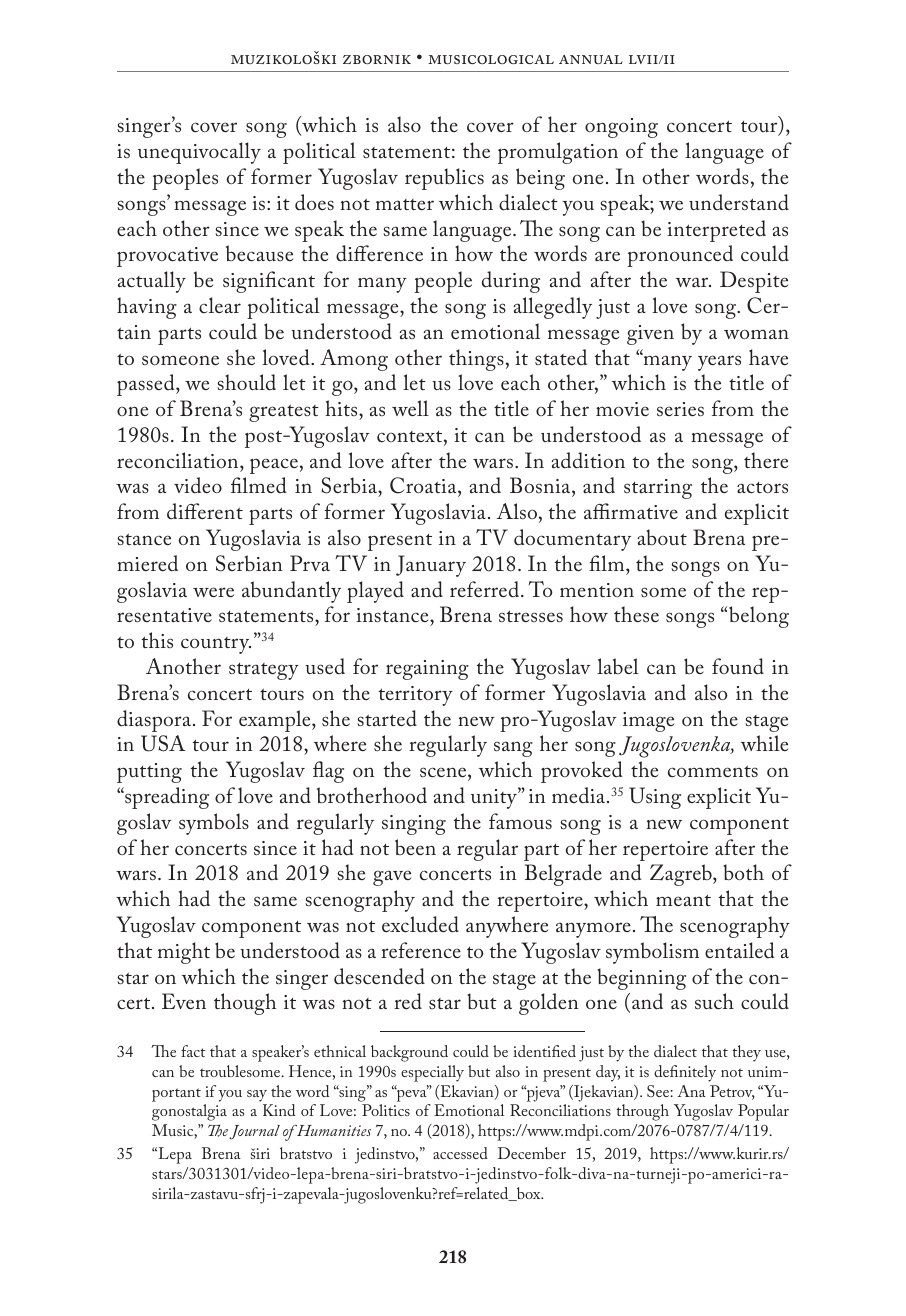 The image size is (906, 1316). I want to click on ongoing, so click(621, 128).
